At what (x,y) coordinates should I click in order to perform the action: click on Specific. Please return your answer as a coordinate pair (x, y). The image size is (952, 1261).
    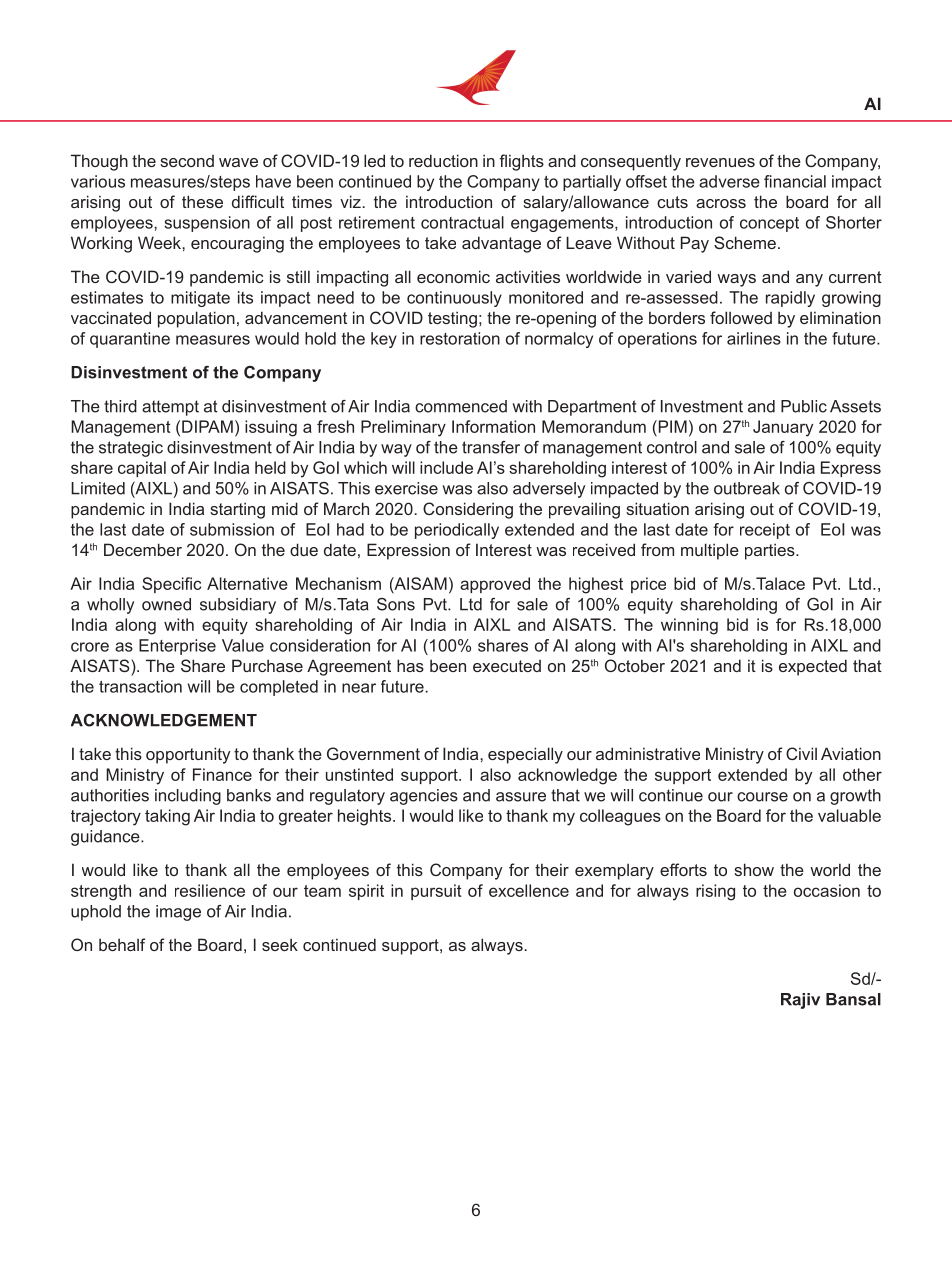
    Looking at the image, I should click on (171, 585).
